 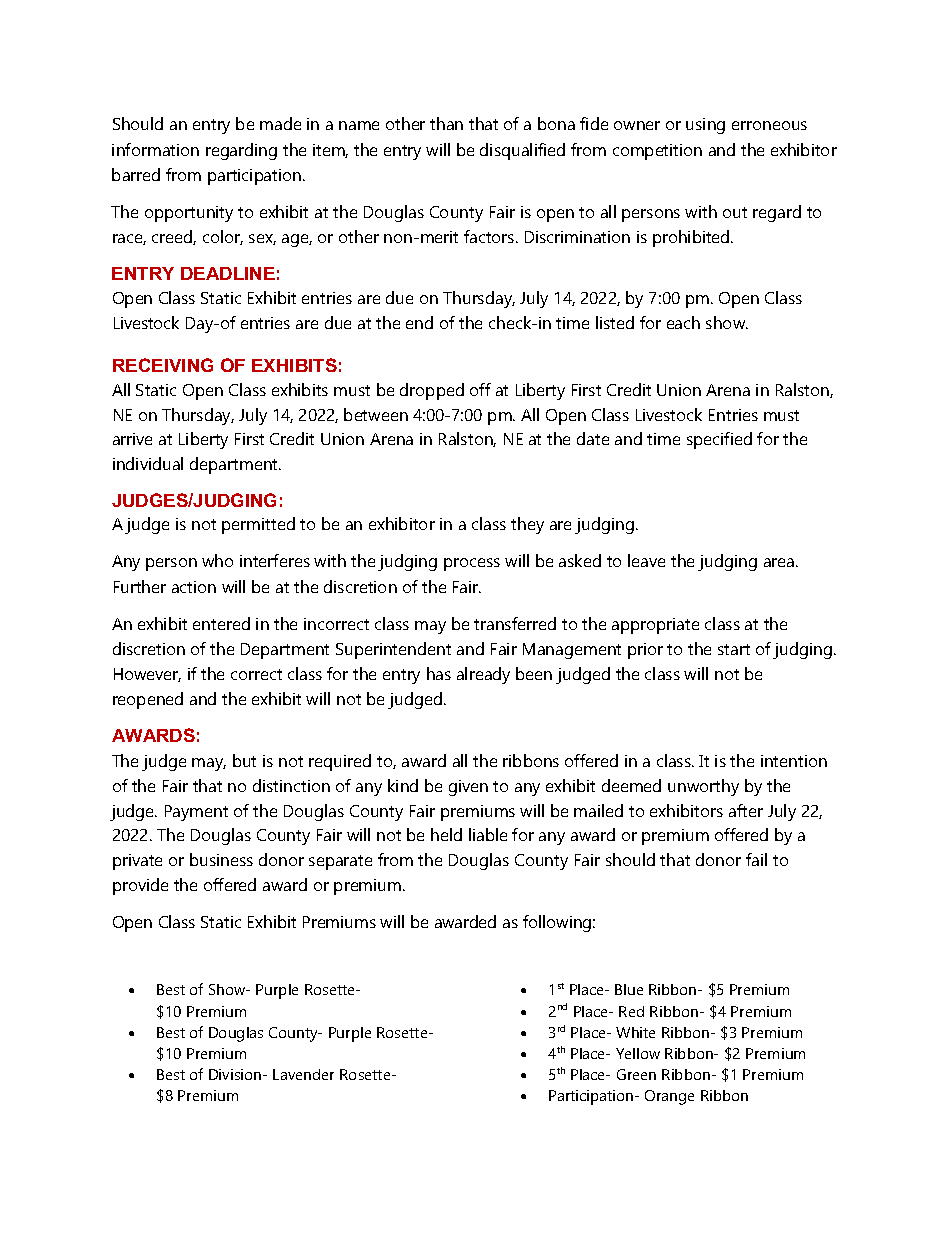 What do you see at coordinates (221, 859) in the screenshot?
I see `business` at bounding box center [221, 859].
